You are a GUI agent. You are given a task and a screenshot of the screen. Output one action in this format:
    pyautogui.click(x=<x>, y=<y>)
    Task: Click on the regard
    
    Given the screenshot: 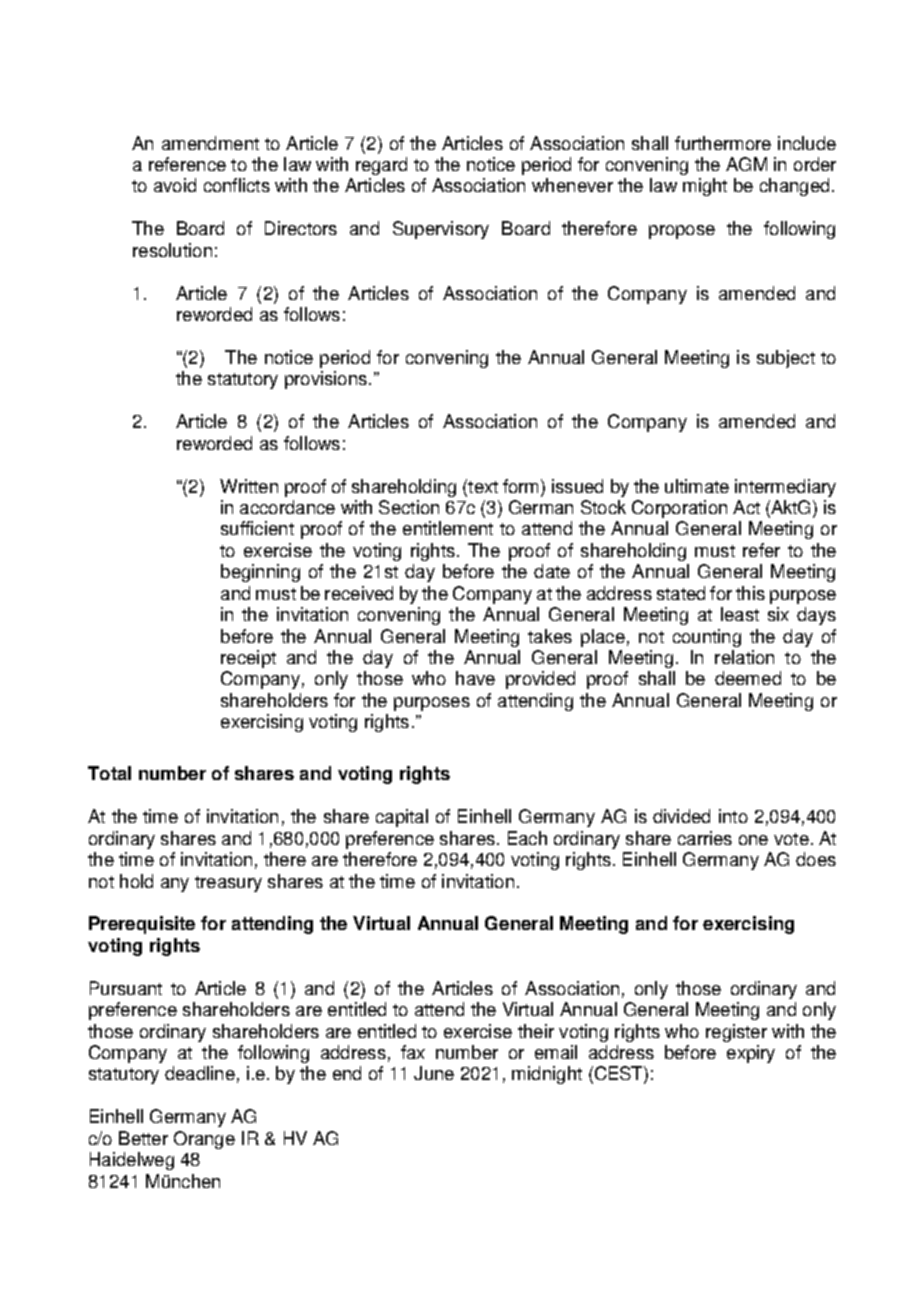 What is the action you would take?
    pyautogui.click(x=381, y=166)
